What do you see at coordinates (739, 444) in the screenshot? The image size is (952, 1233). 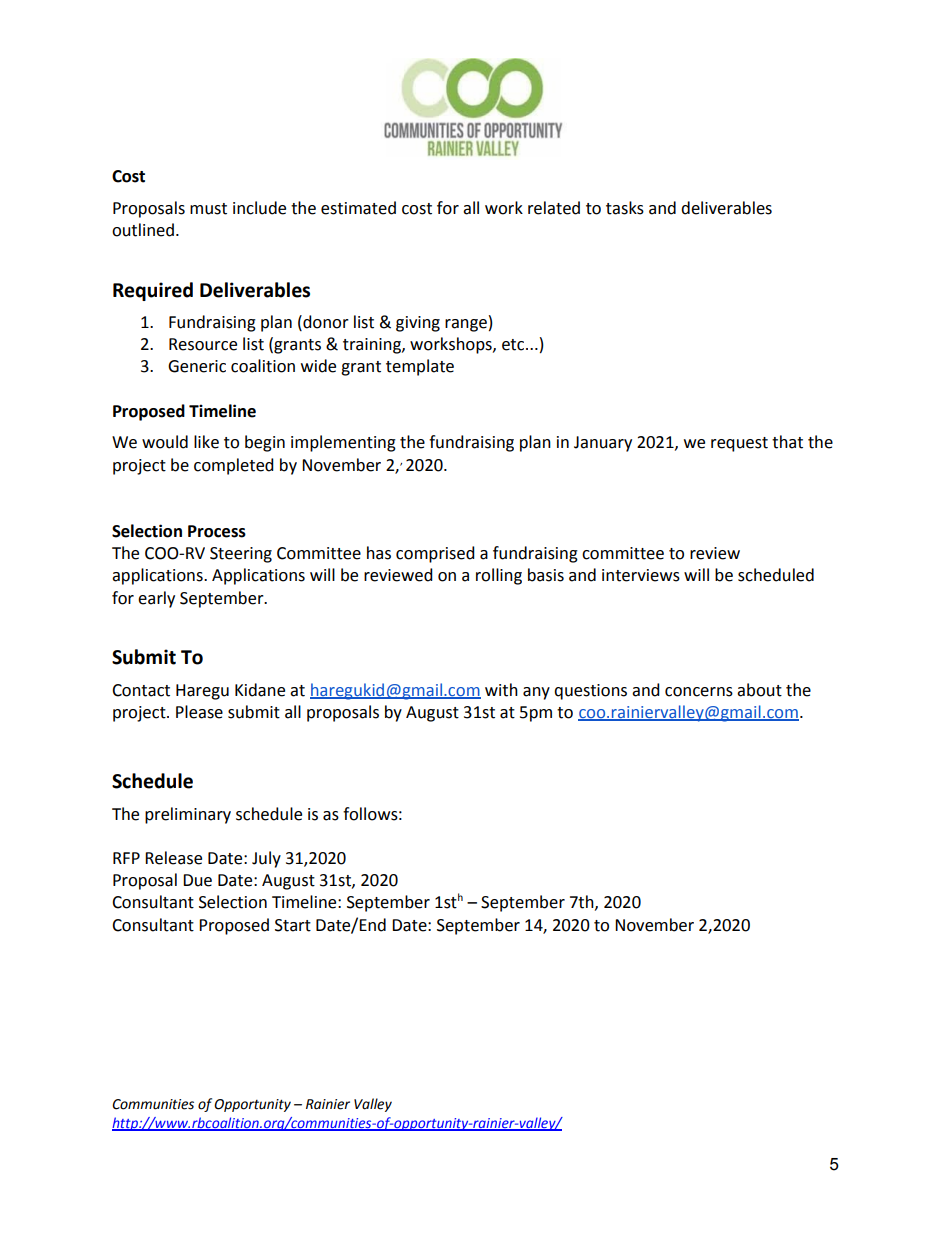 I see `request` at bounding box center [739, 444].
